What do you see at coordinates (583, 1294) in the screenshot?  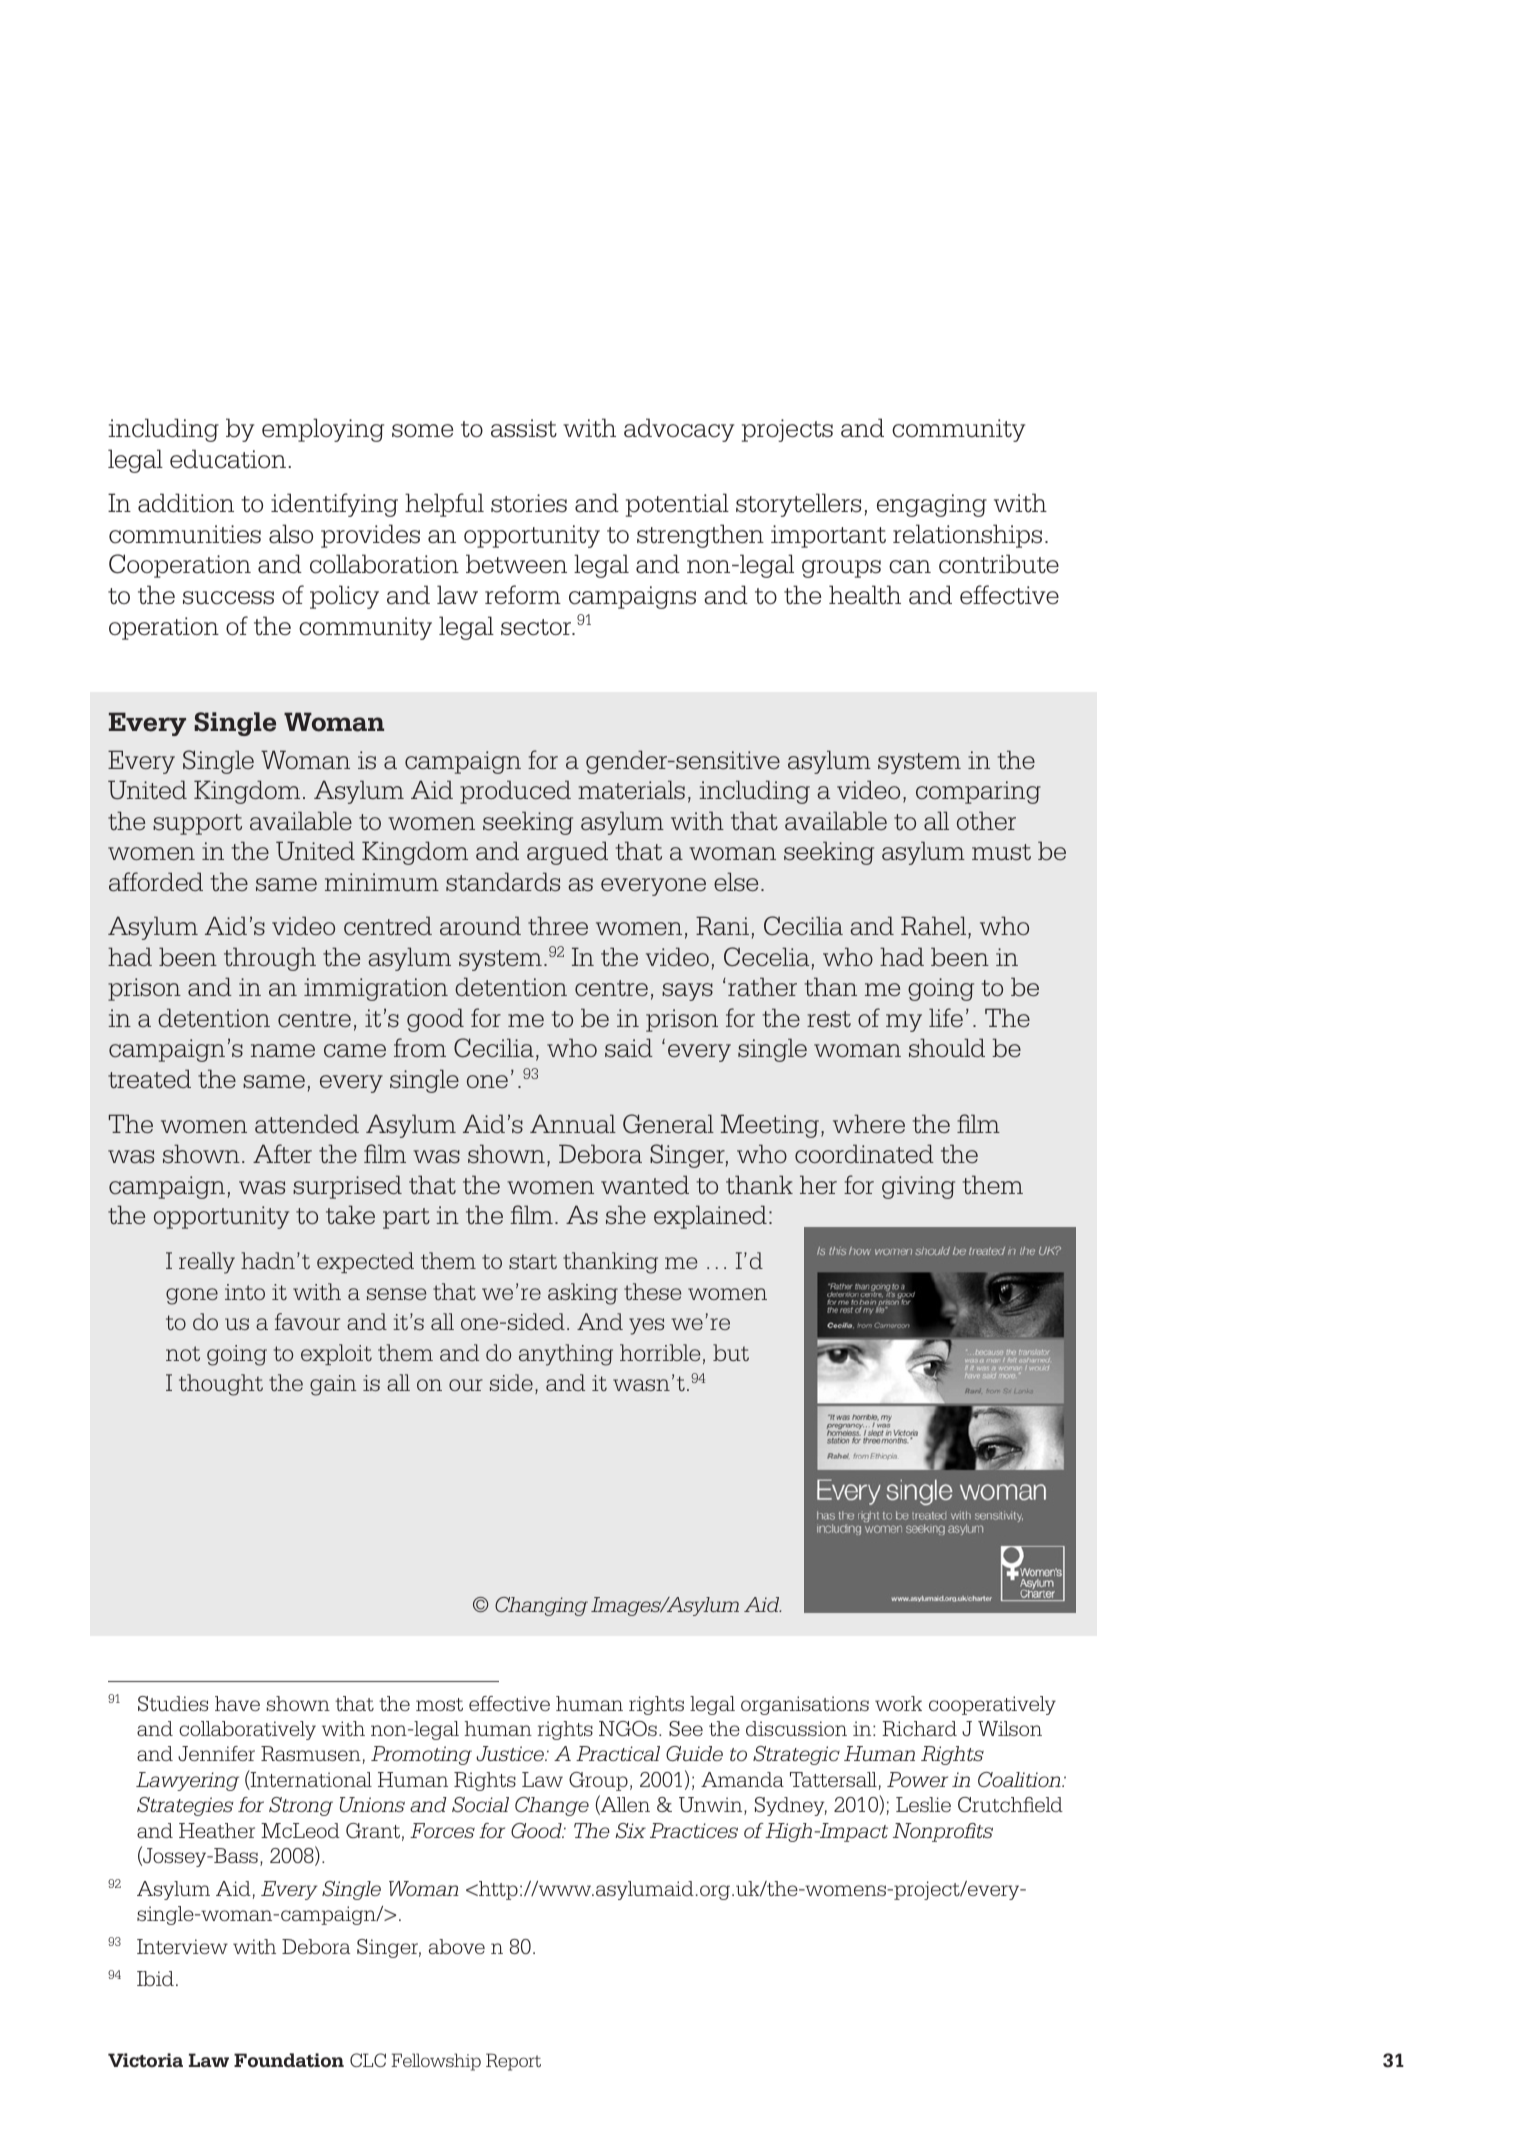 I see `asking` at bounding box center [583, 1294].
